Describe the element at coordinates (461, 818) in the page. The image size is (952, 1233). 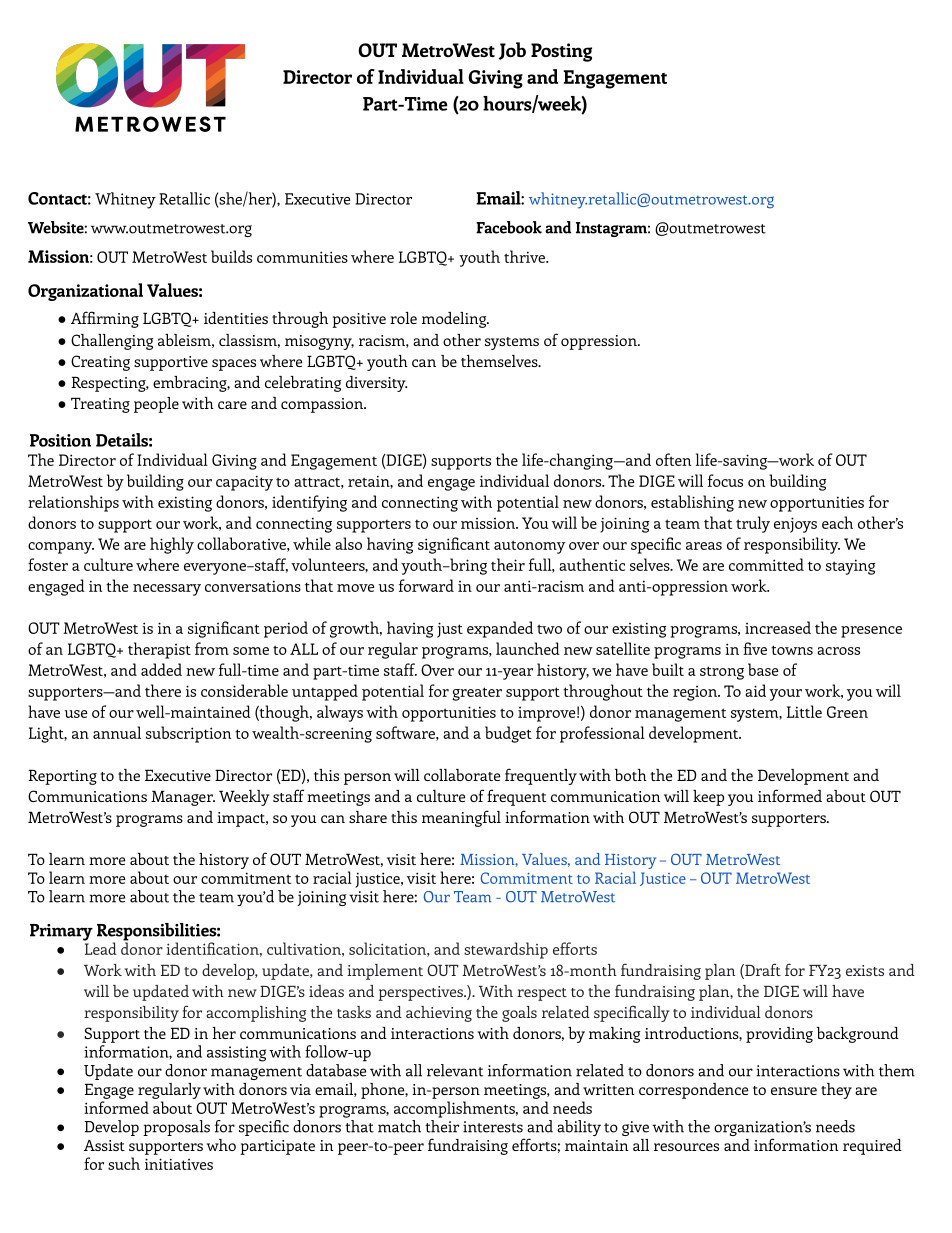
I see `meaningful` at that location.
